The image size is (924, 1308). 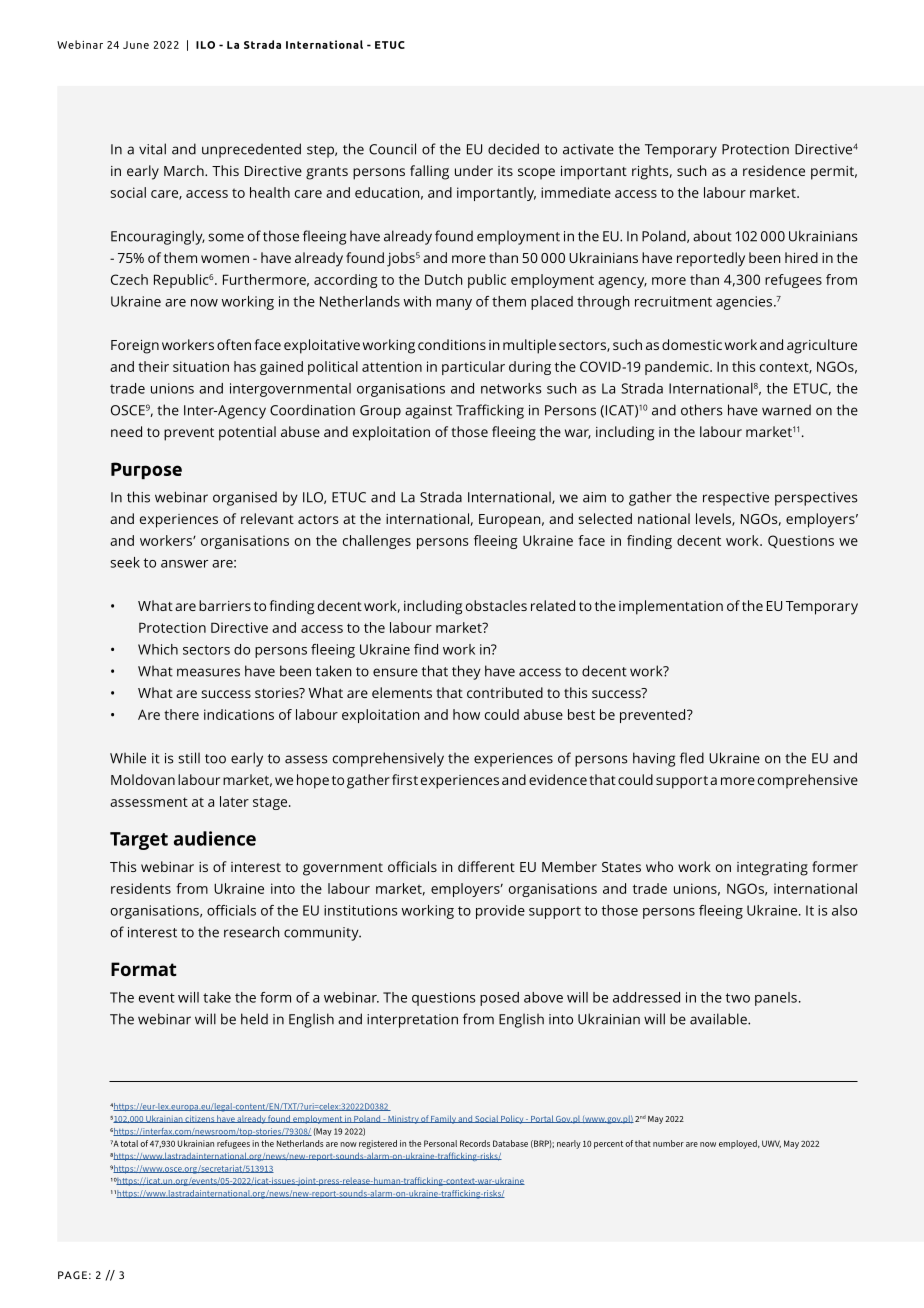 I want to click on residence, so click(x=774, y=170).
